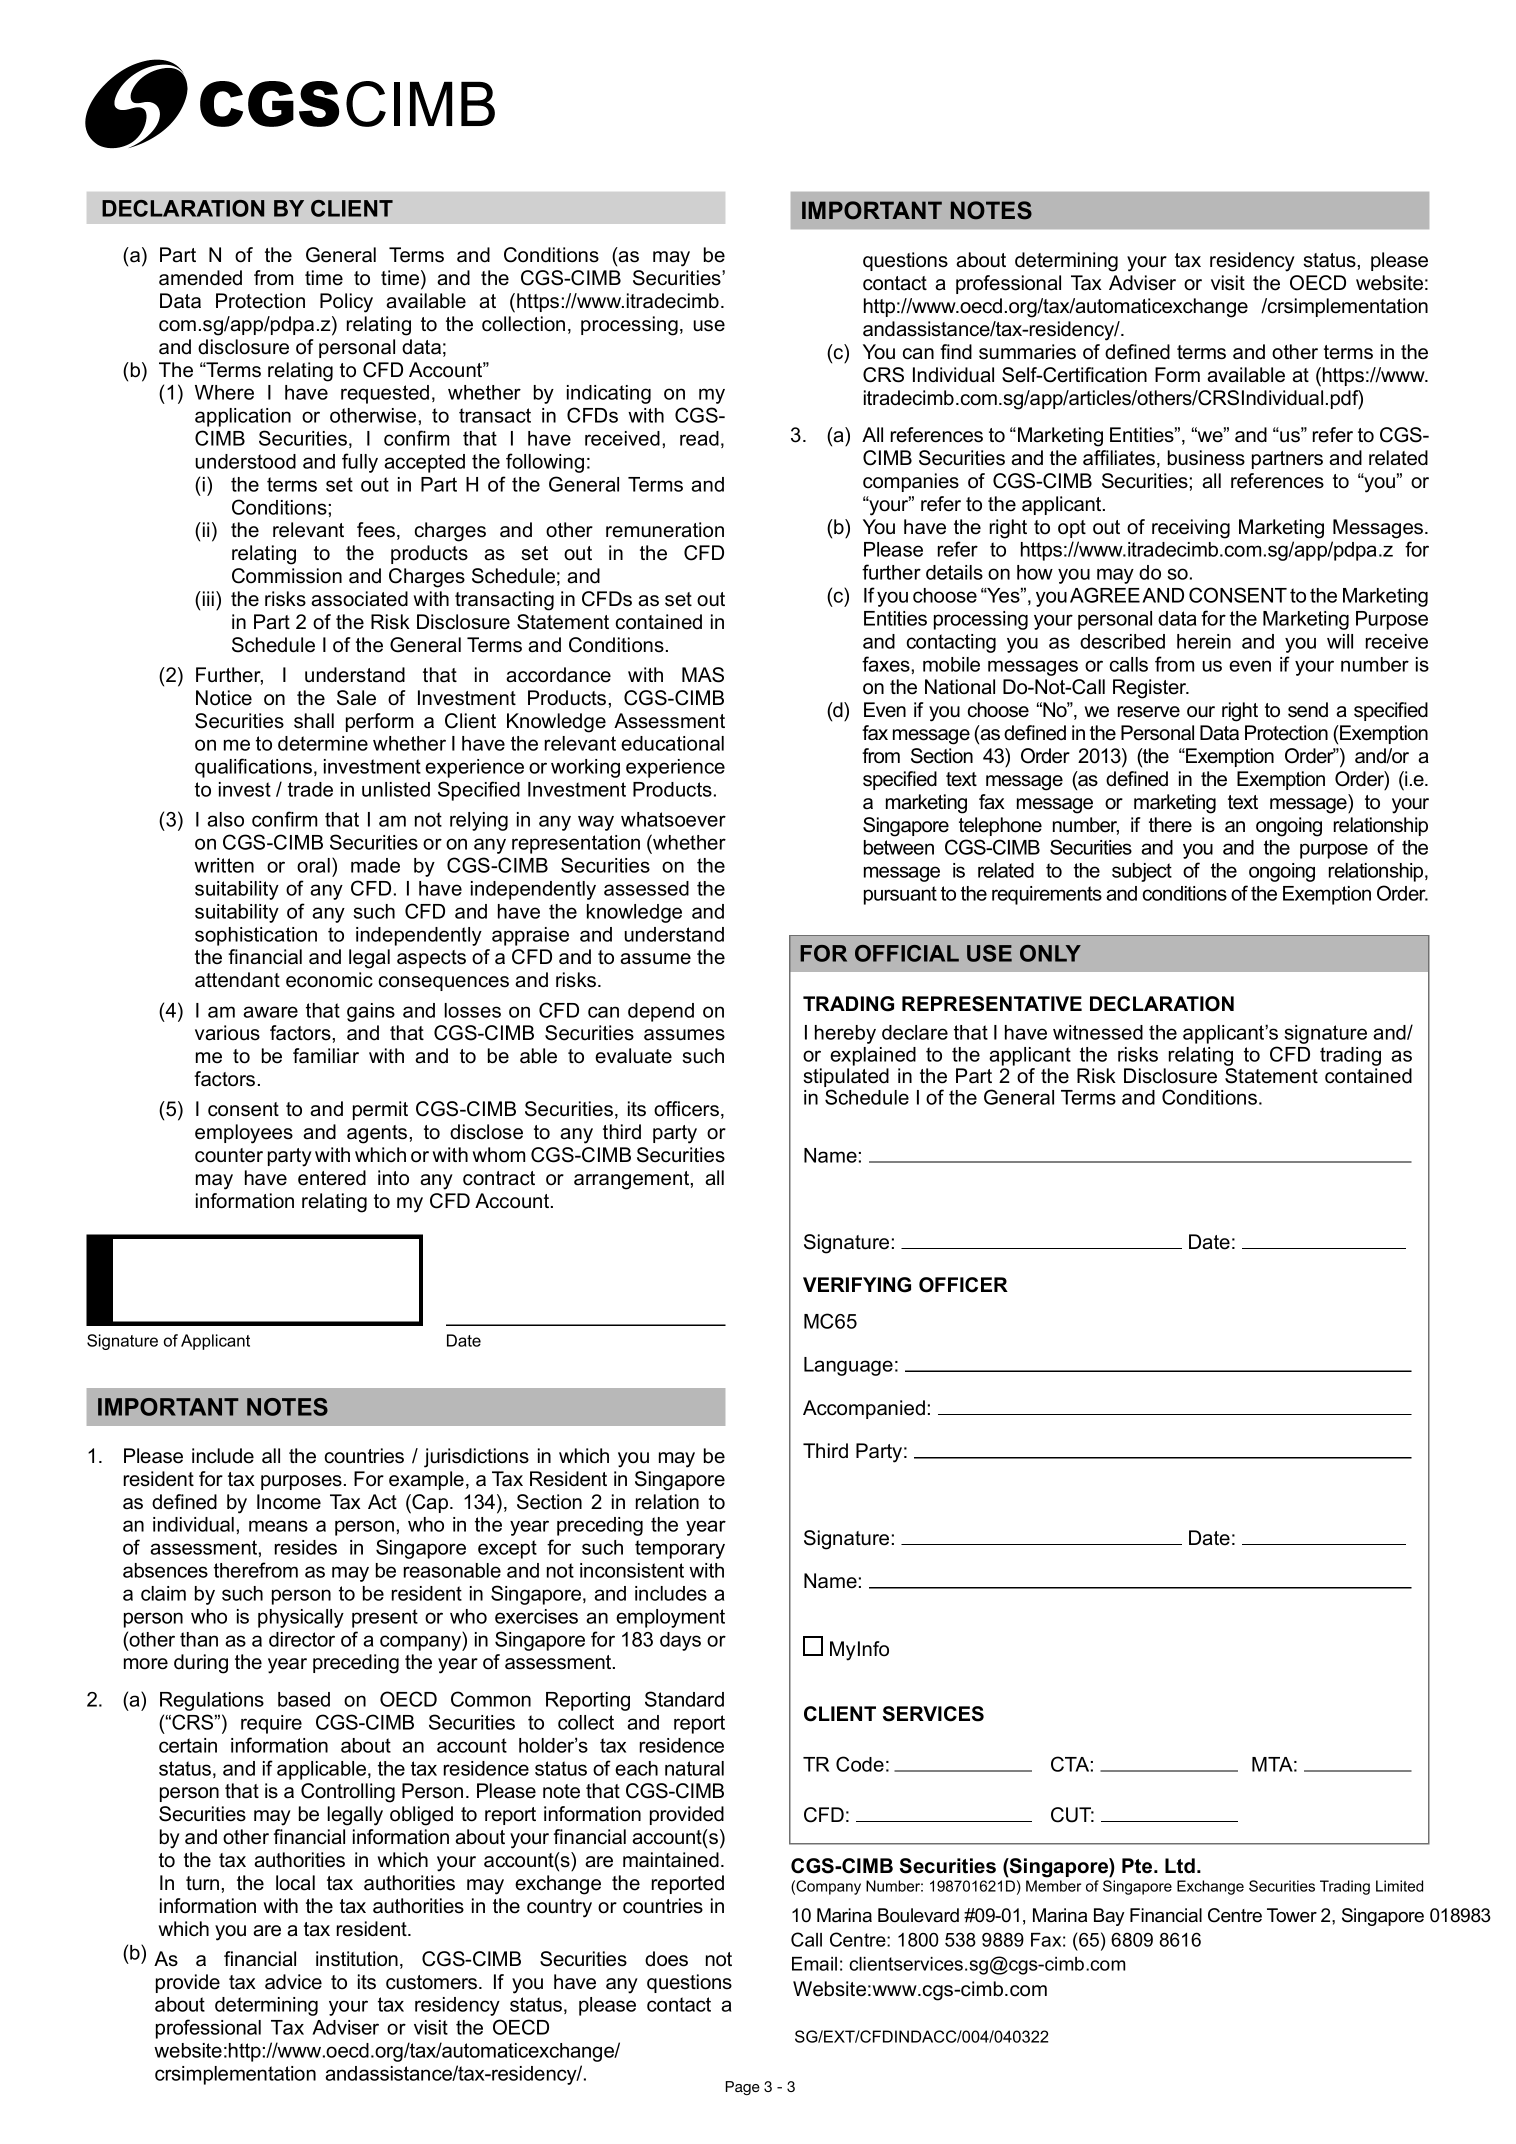  What do you see at coordinates (260, 301) in the document?
I see `Protection` at bounding box center [260, 301].
